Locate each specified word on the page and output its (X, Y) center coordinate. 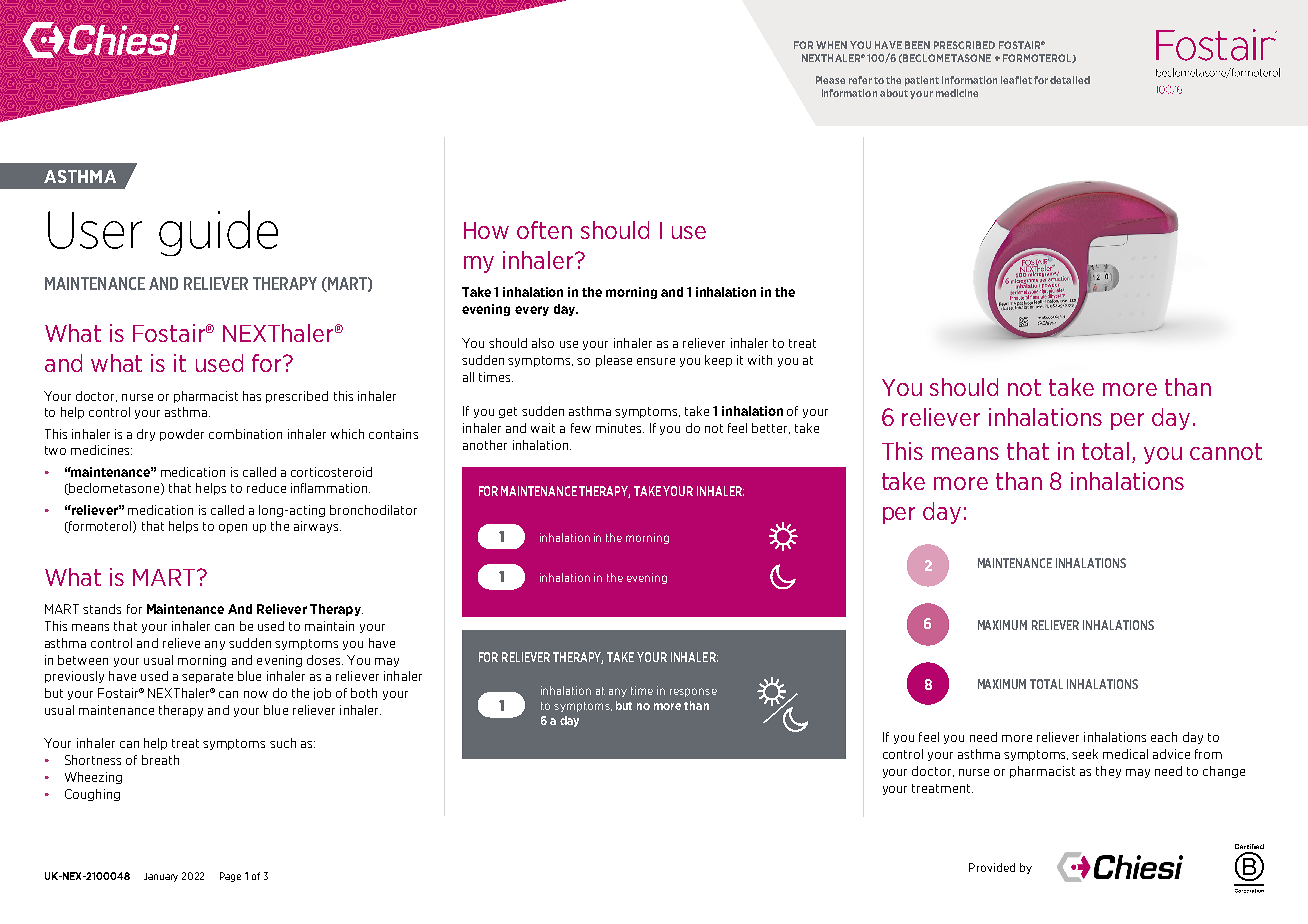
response (693, 692)
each (1164, 737)
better (771, 428)
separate (207, 677)
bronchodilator (373, 510)
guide (218, 233)
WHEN (831, 45)
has (252, 396)
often (544, 230)
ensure (656, 361)
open (233, 528)
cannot (1226, 451)
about (894, 93)
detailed (1070, 80)
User (95, 230)
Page (230, 877)
